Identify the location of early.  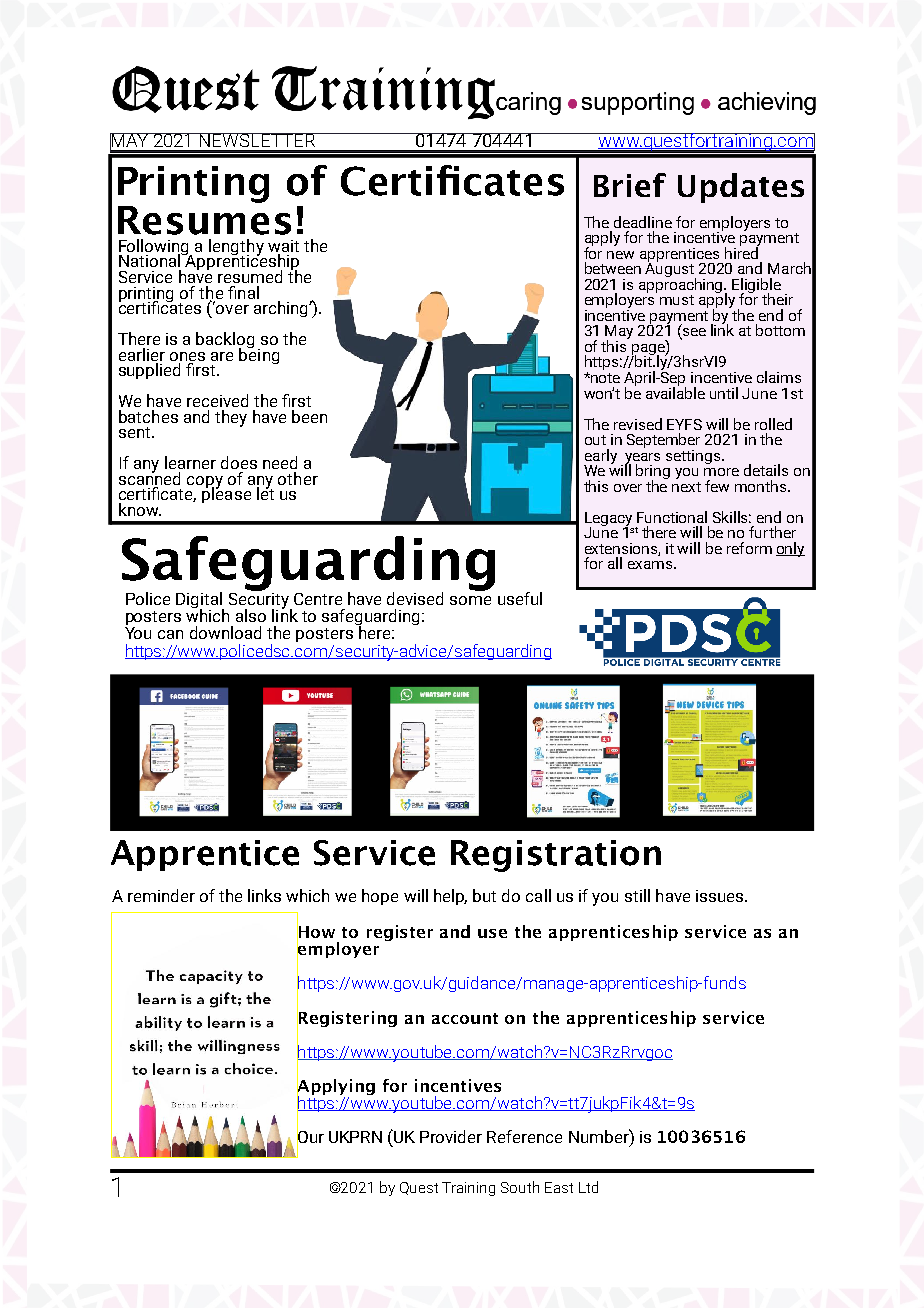
(600, 457).
